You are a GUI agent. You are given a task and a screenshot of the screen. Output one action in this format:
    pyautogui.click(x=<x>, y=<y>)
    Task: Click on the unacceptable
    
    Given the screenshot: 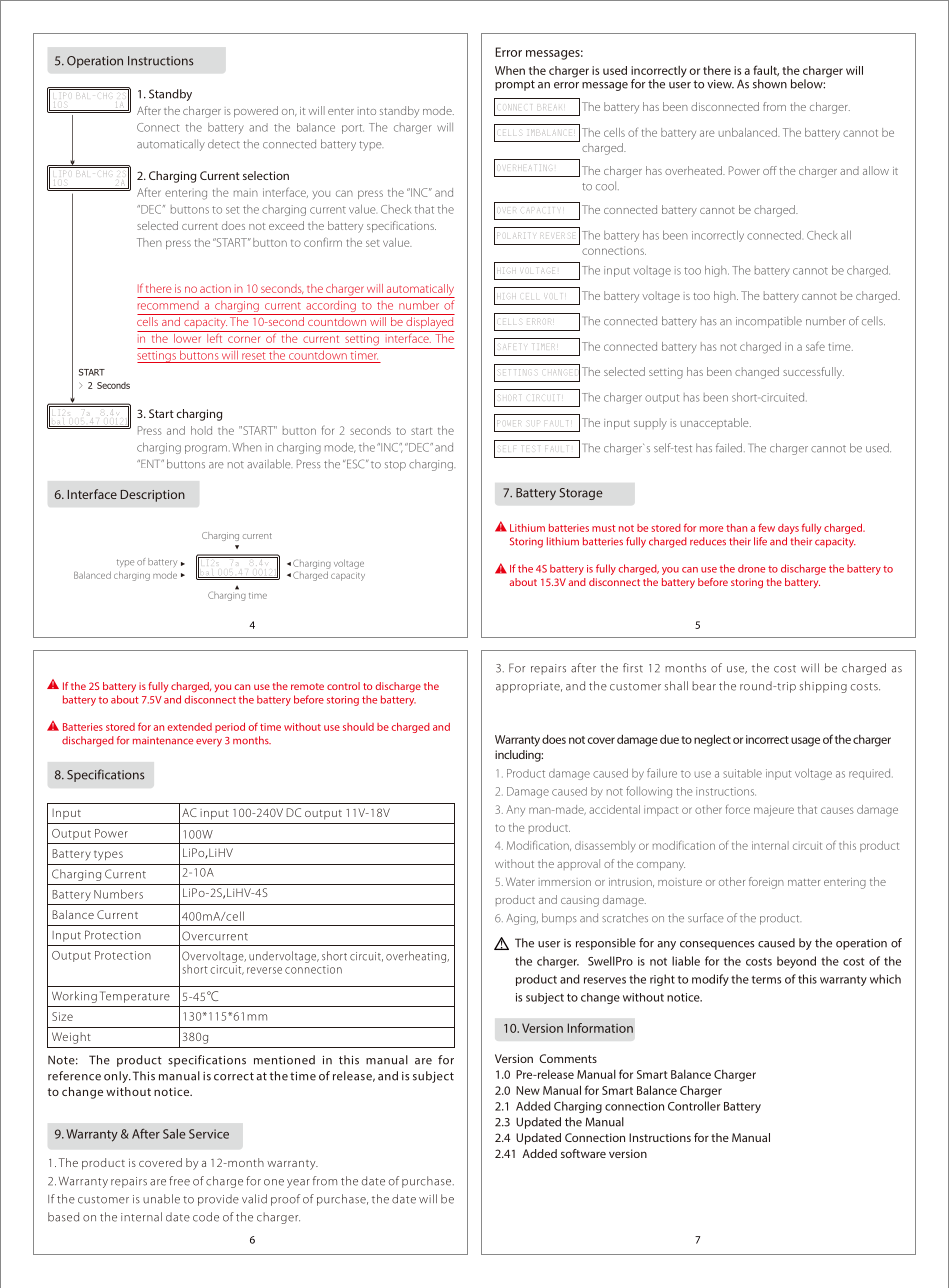 What is the action you would take?
    pyautogui.click(x=716, y=423)
